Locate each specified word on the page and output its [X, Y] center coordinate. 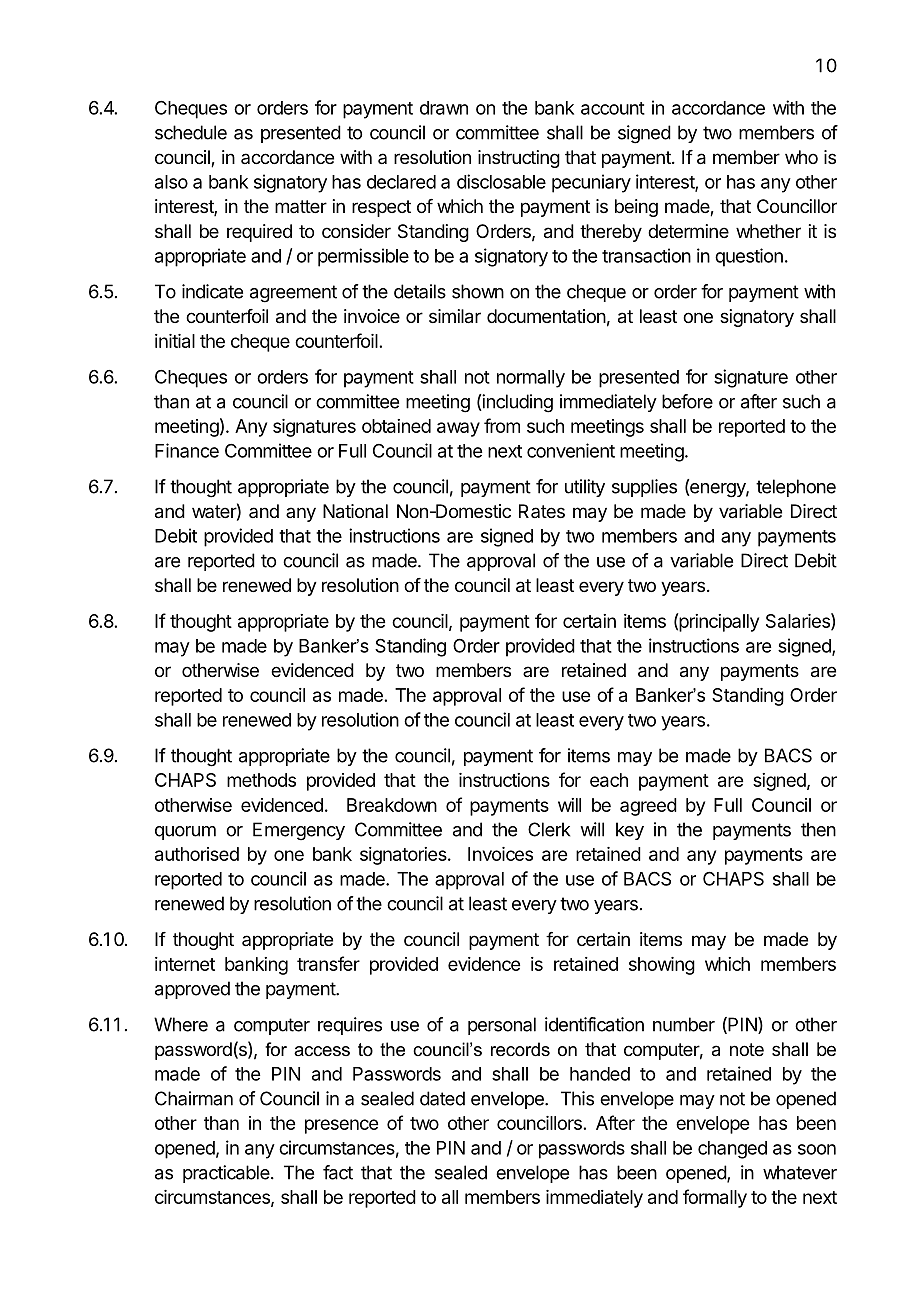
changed [732, 1150]
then [818, 829]
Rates [542, 511]
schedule [191, 132]
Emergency [299, 831]
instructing [519, 159]
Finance [187, 450]
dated [442, 1098]
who [801, 157]
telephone [796, 488]
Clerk [549, 829]
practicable [227, 1174]
